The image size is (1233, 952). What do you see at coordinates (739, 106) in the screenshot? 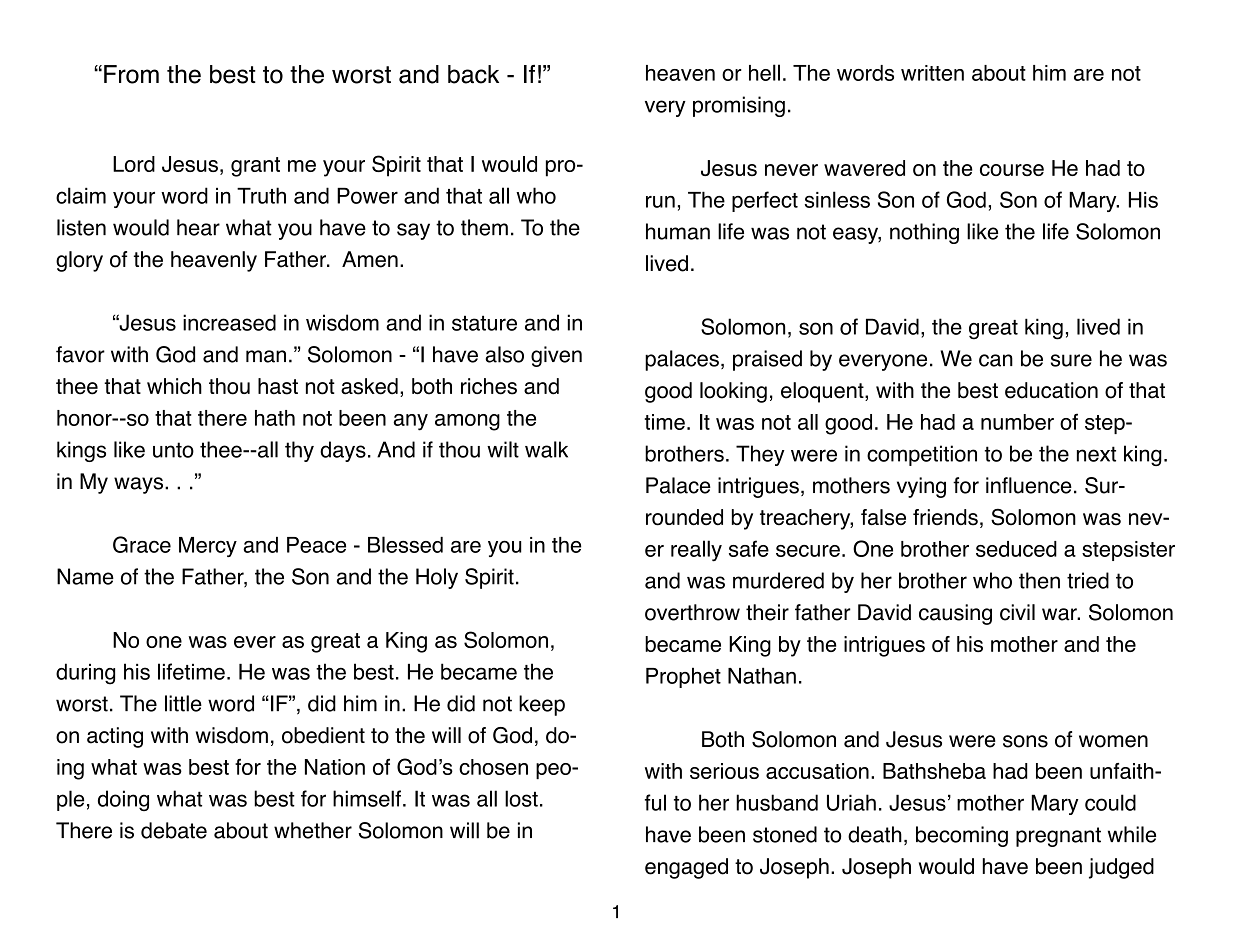
I see `promising` at bounding box center [739, 106].
